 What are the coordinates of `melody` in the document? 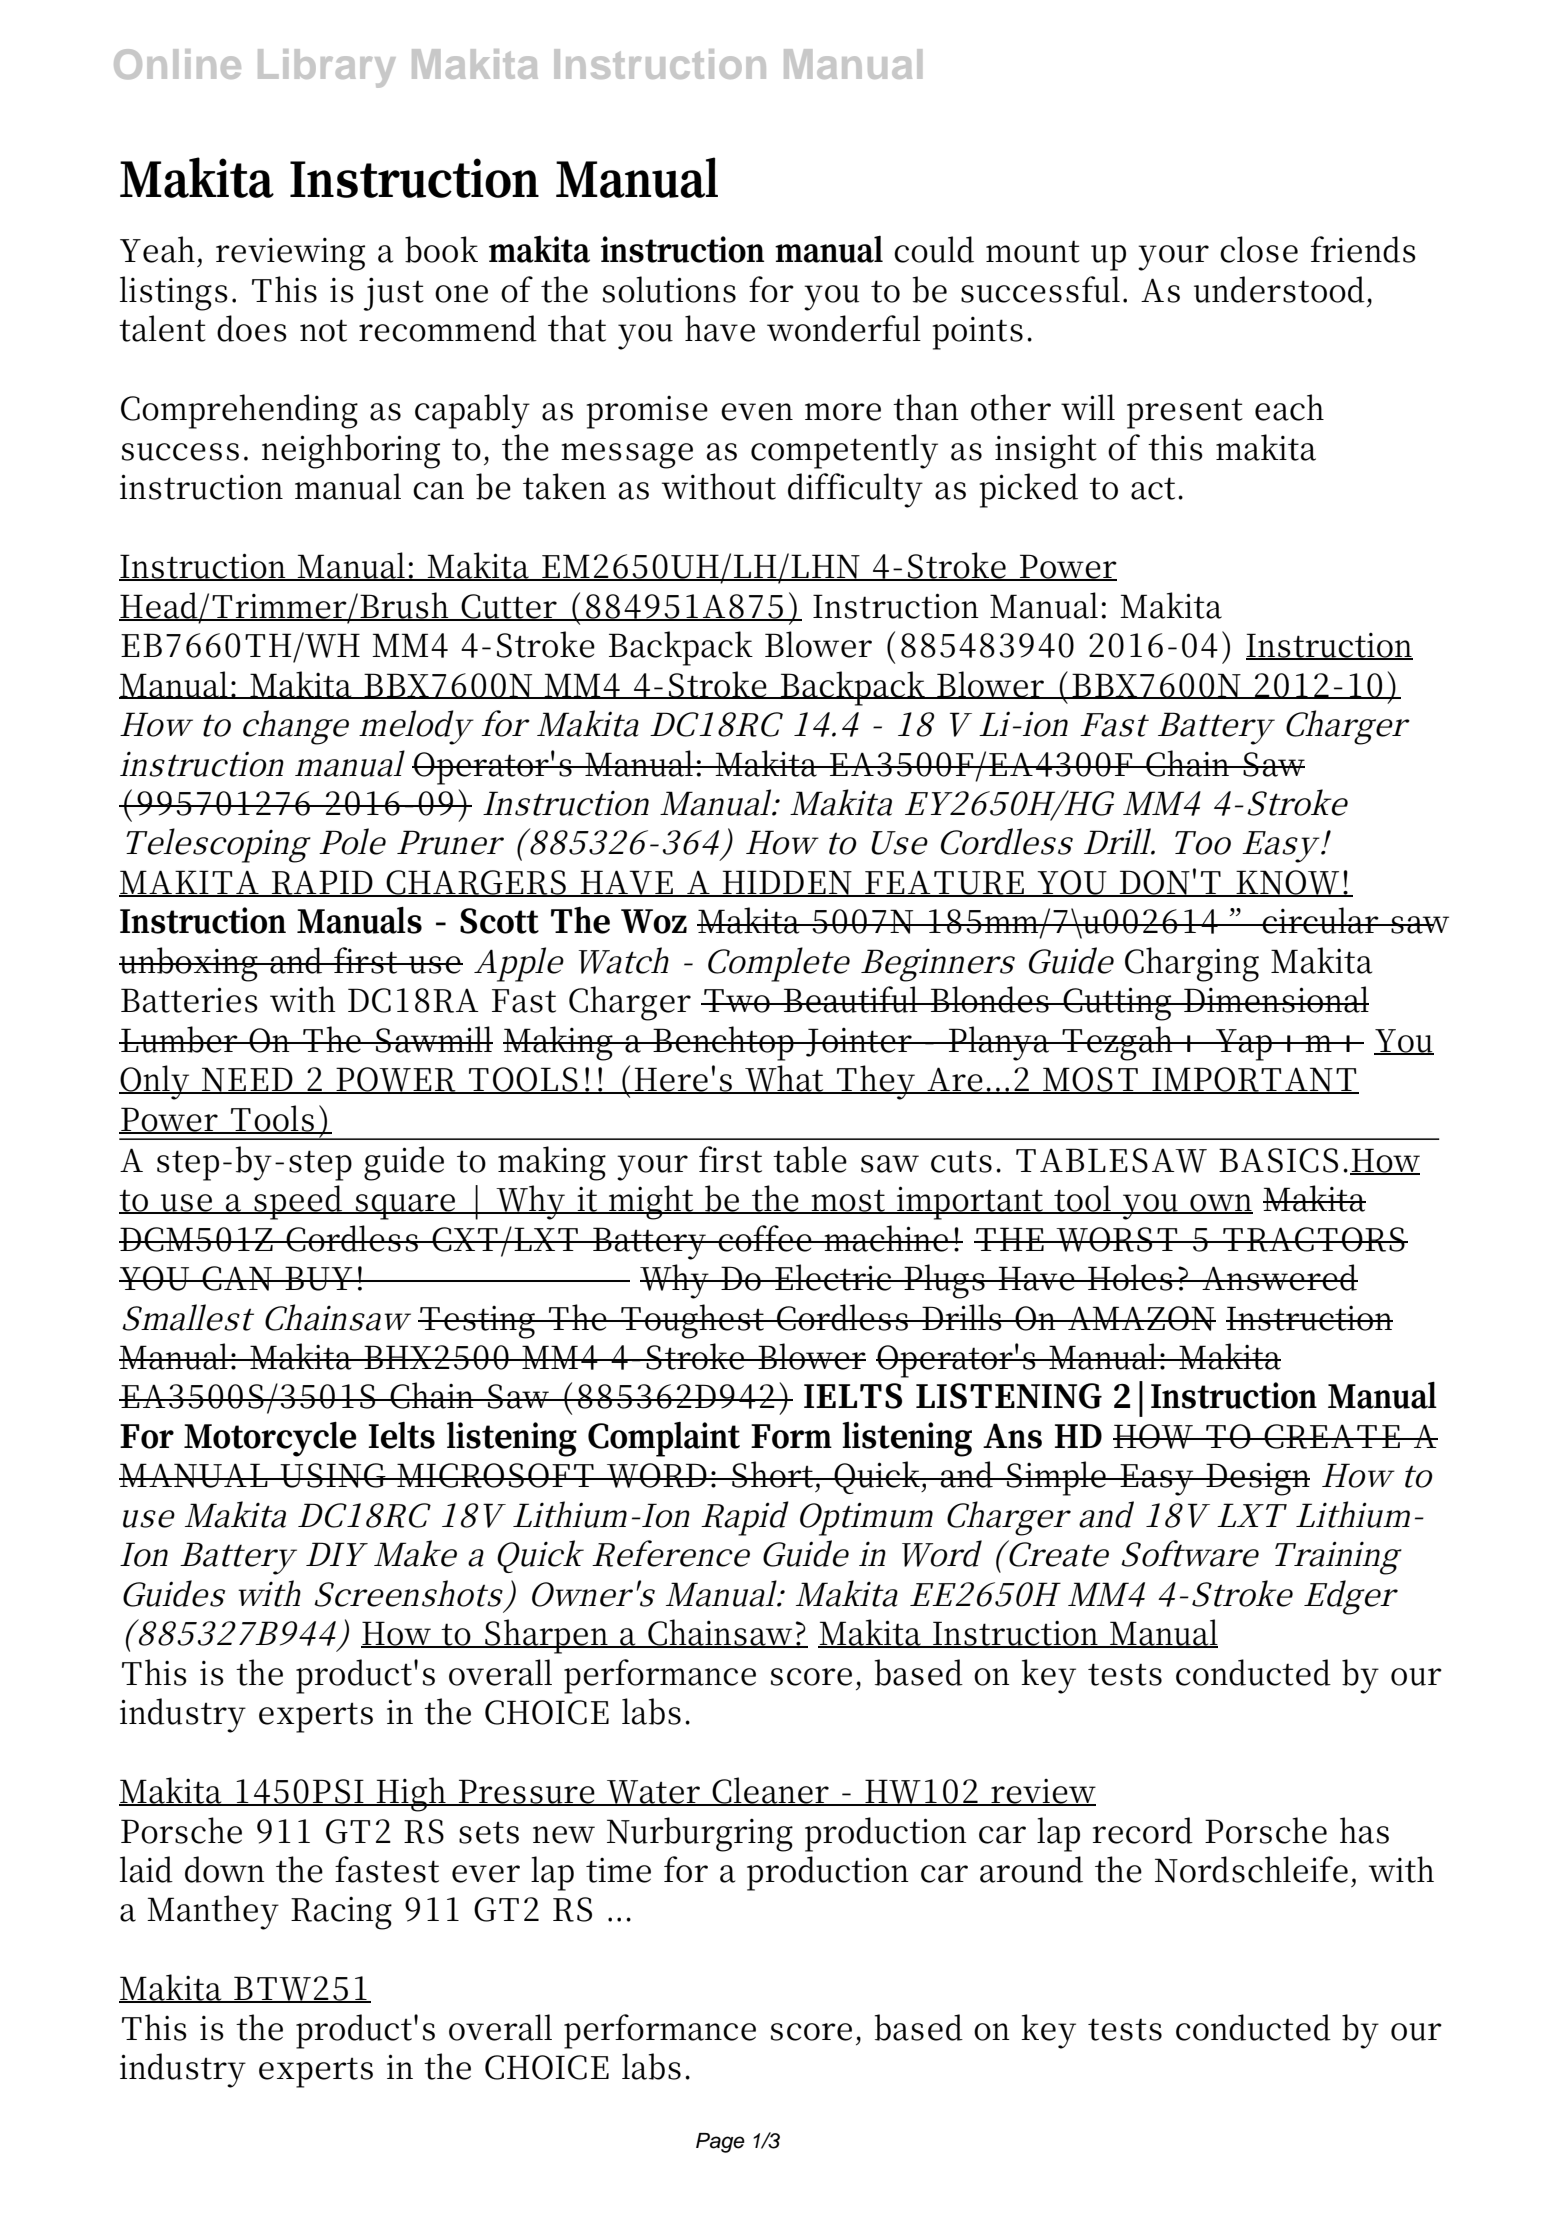 It's located at (414, 727).
